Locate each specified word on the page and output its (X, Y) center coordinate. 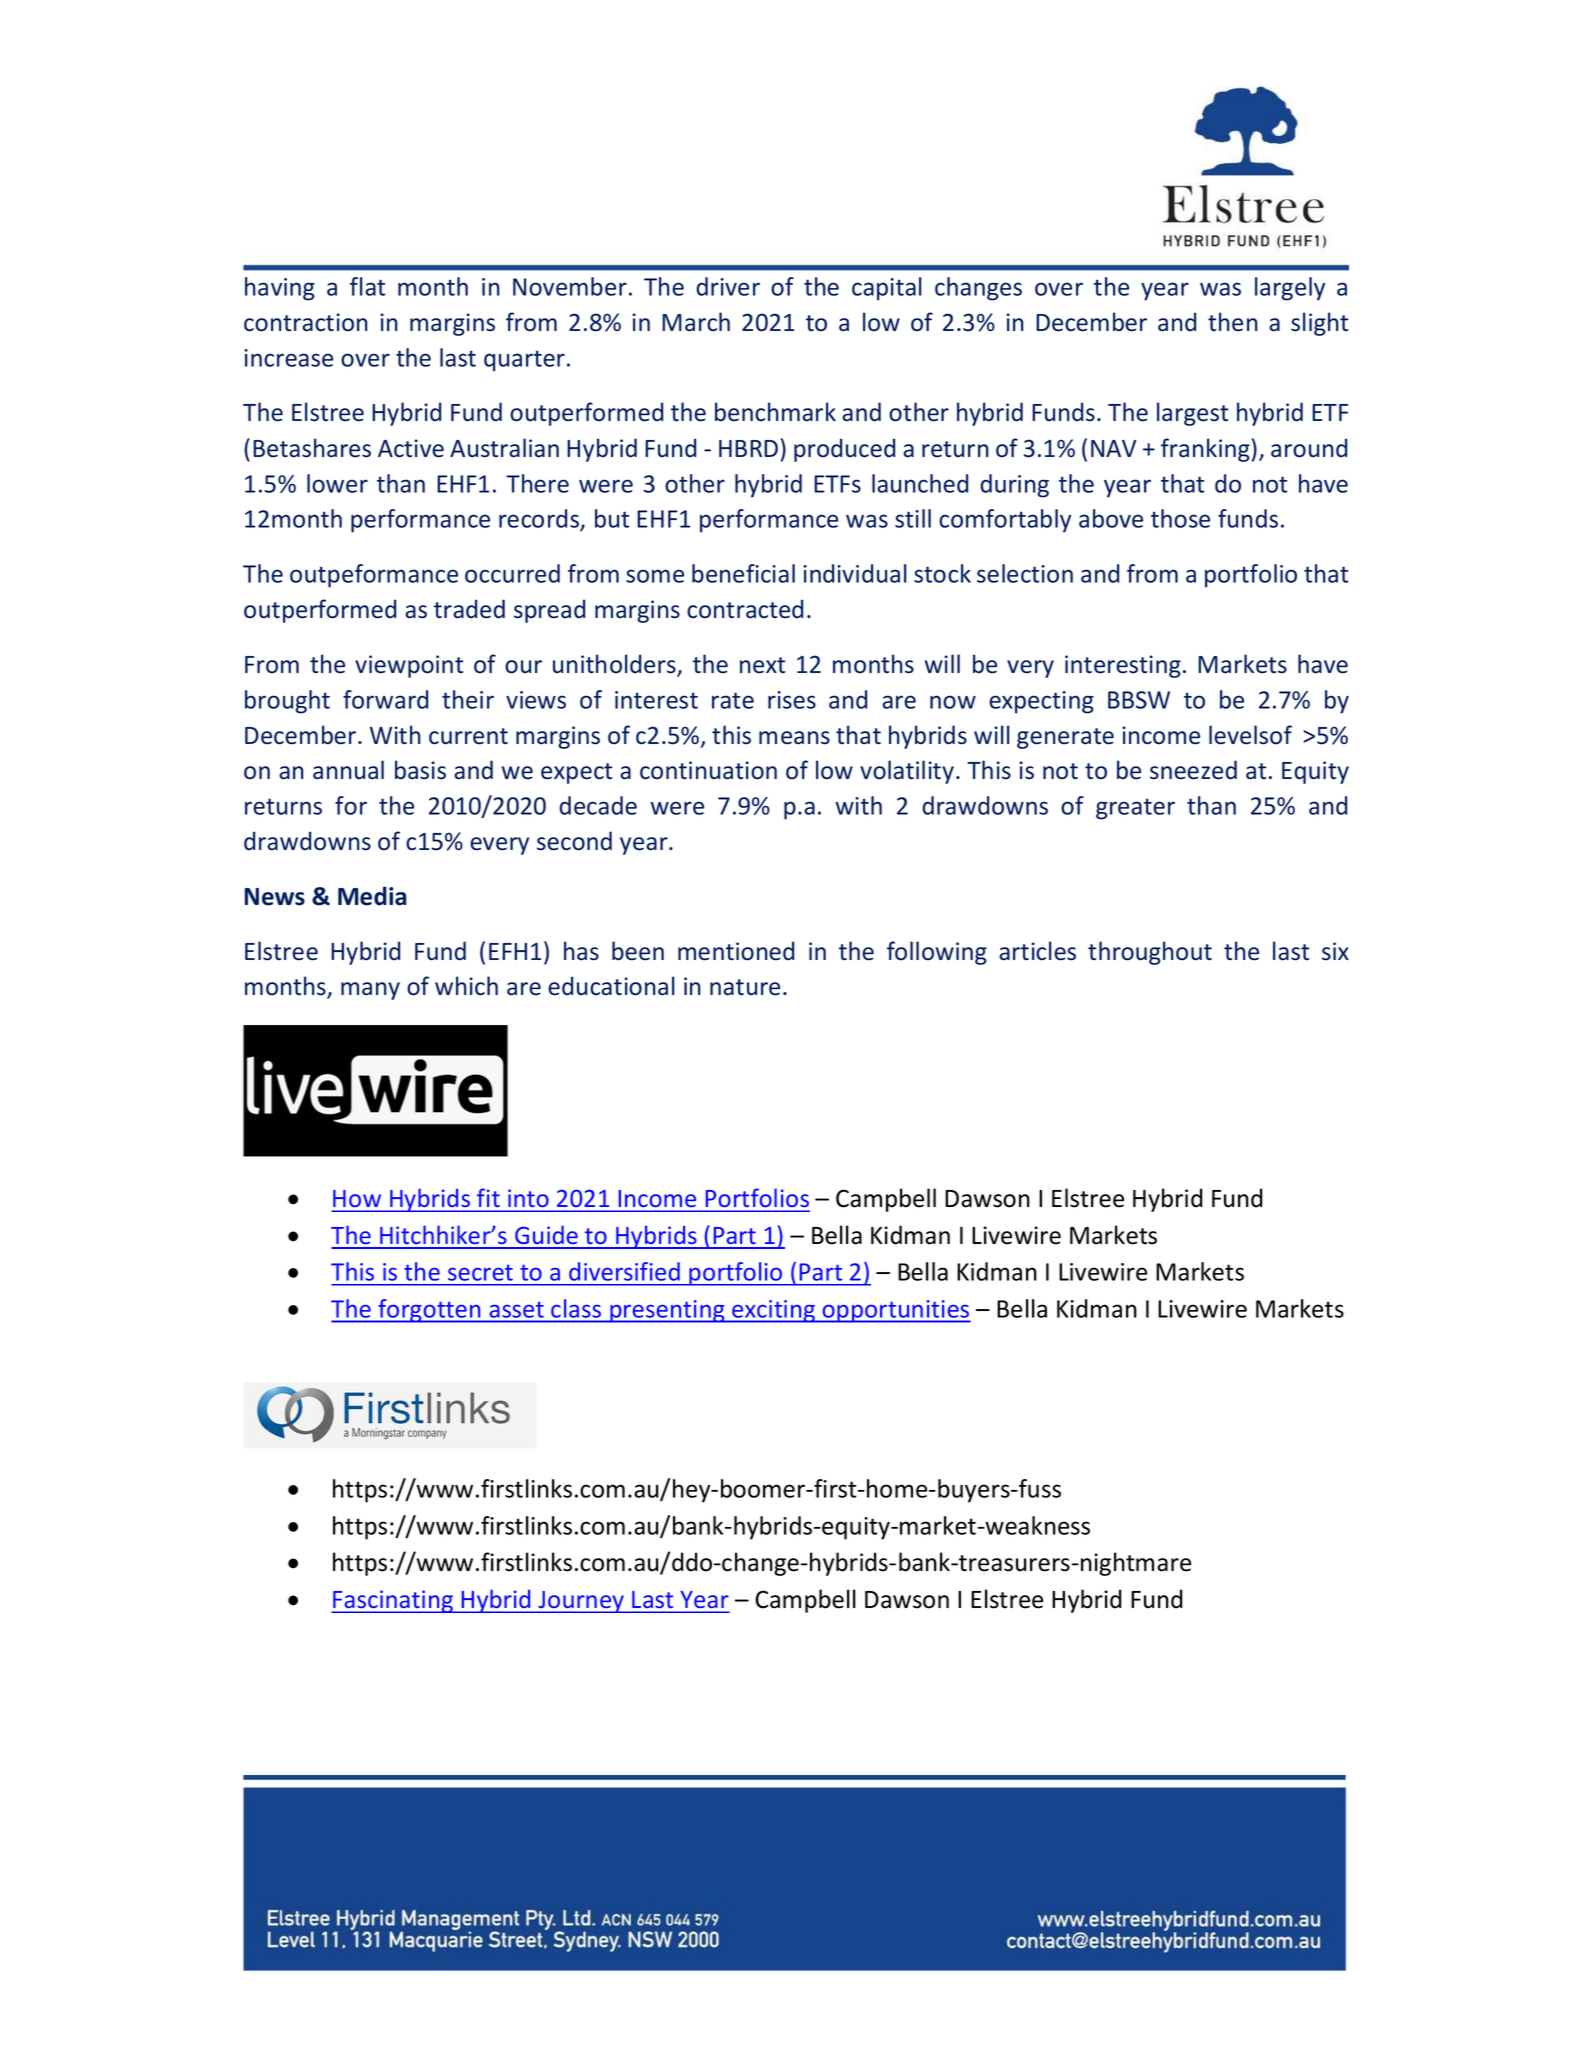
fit (488, 1198)
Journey (581, 1602)
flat (367, 286)
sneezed (1193, 770)
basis (420, 770)
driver (728, 286)
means (794, 738)
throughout (1150, 953)
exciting (774, 1311)
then (1233, 322)
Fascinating (393, 1601)
